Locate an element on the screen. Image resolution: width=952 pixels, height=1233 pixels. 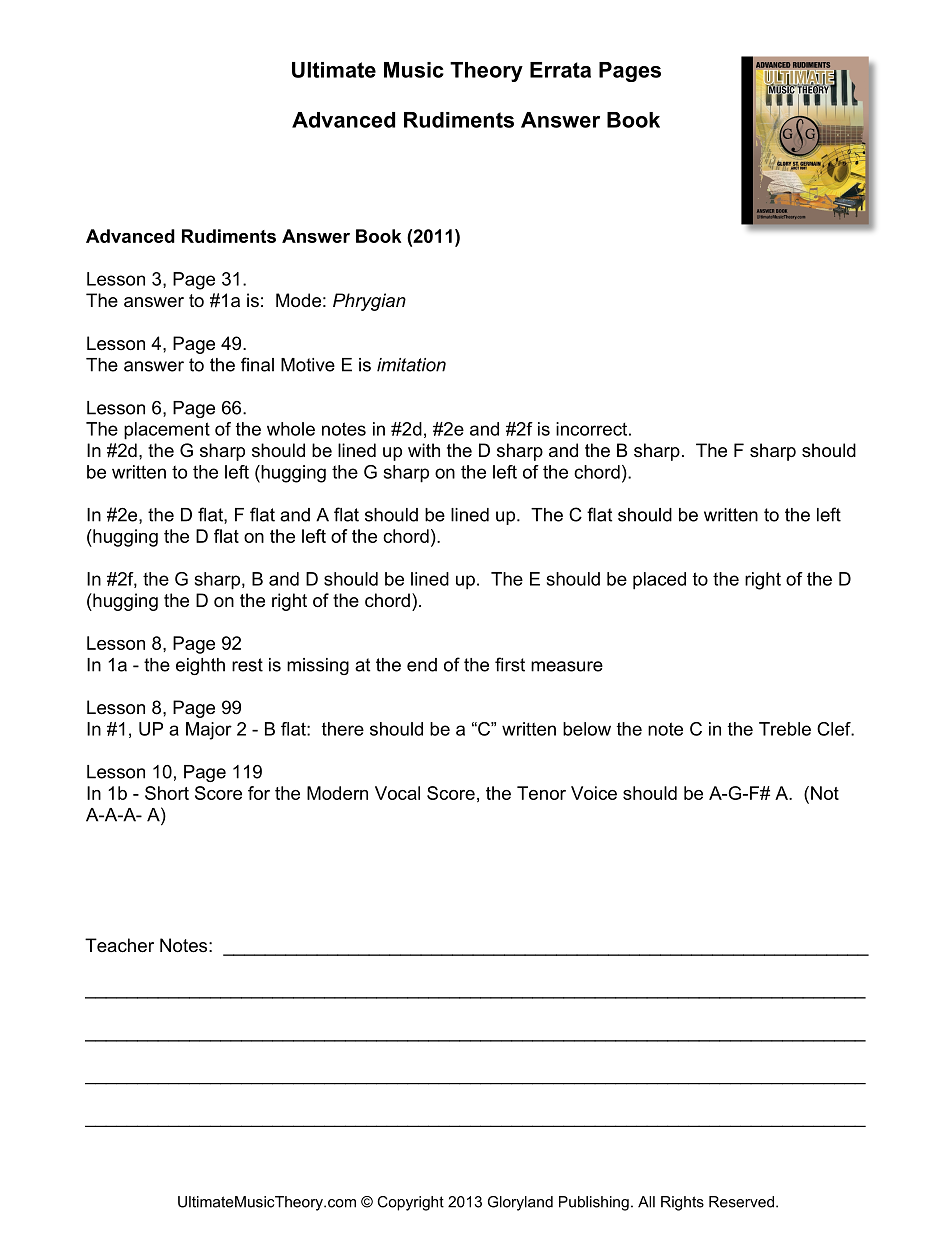
Errata is located at coordinates (560, 70).
